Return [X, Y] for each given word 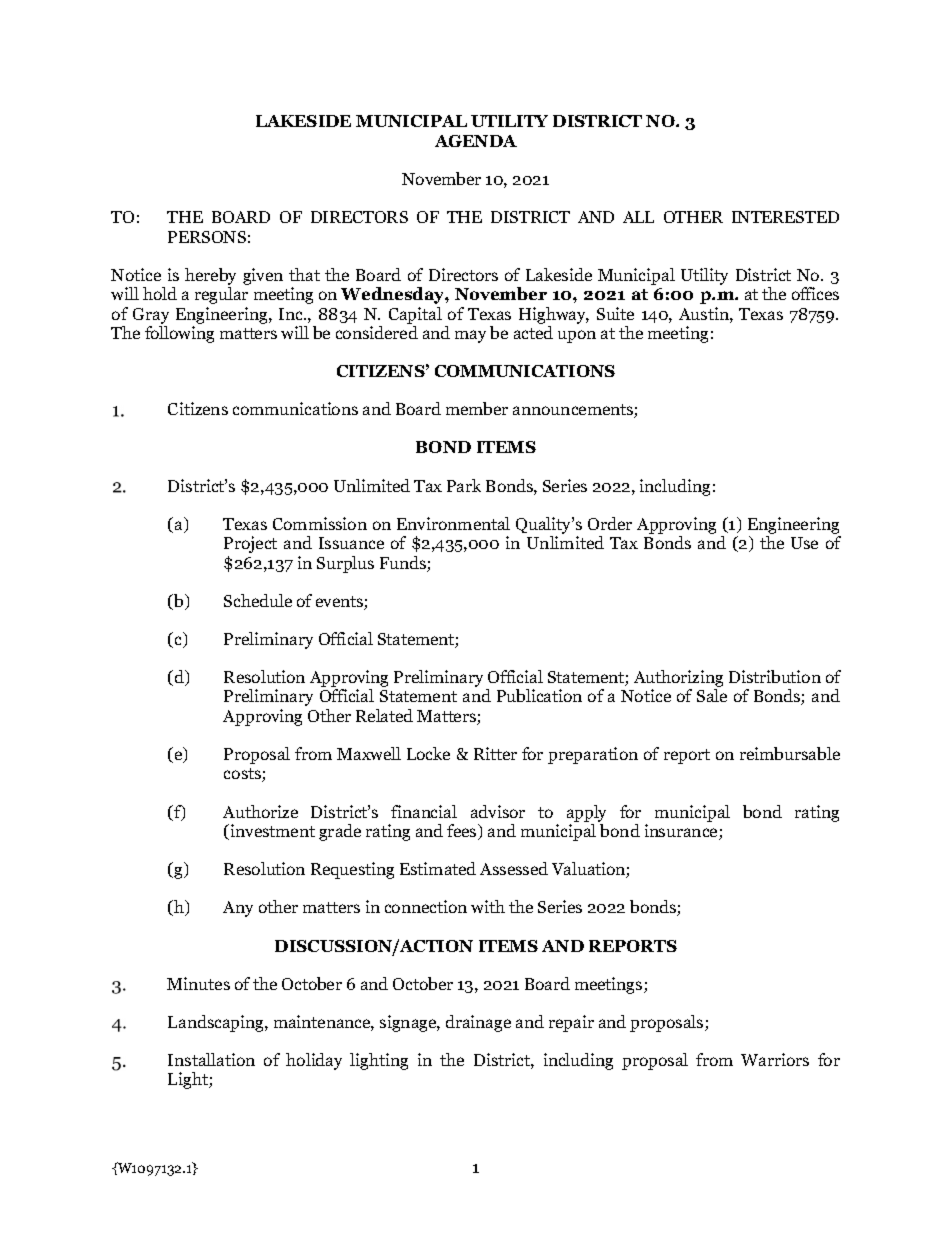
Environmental [453, 523]
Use [804, 543]
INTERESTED [785, 217]
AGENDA [476, 141]
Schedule [258, 600]
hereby [210, 276]
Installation [211, 1059]
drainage [478, 1023]
